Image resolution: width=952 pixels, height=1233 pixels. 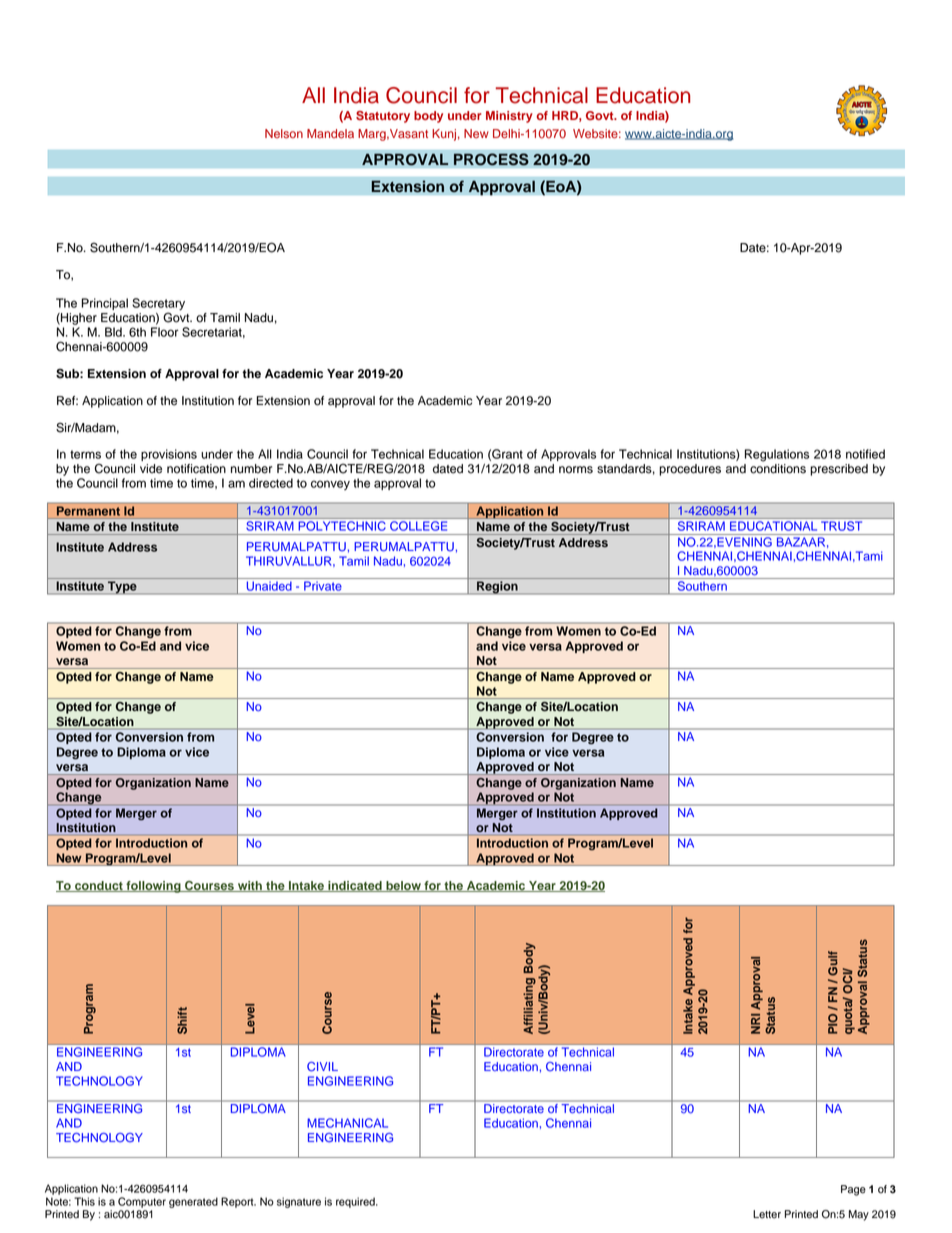 I want to click on Letter, so click(x=767, y=1214).
